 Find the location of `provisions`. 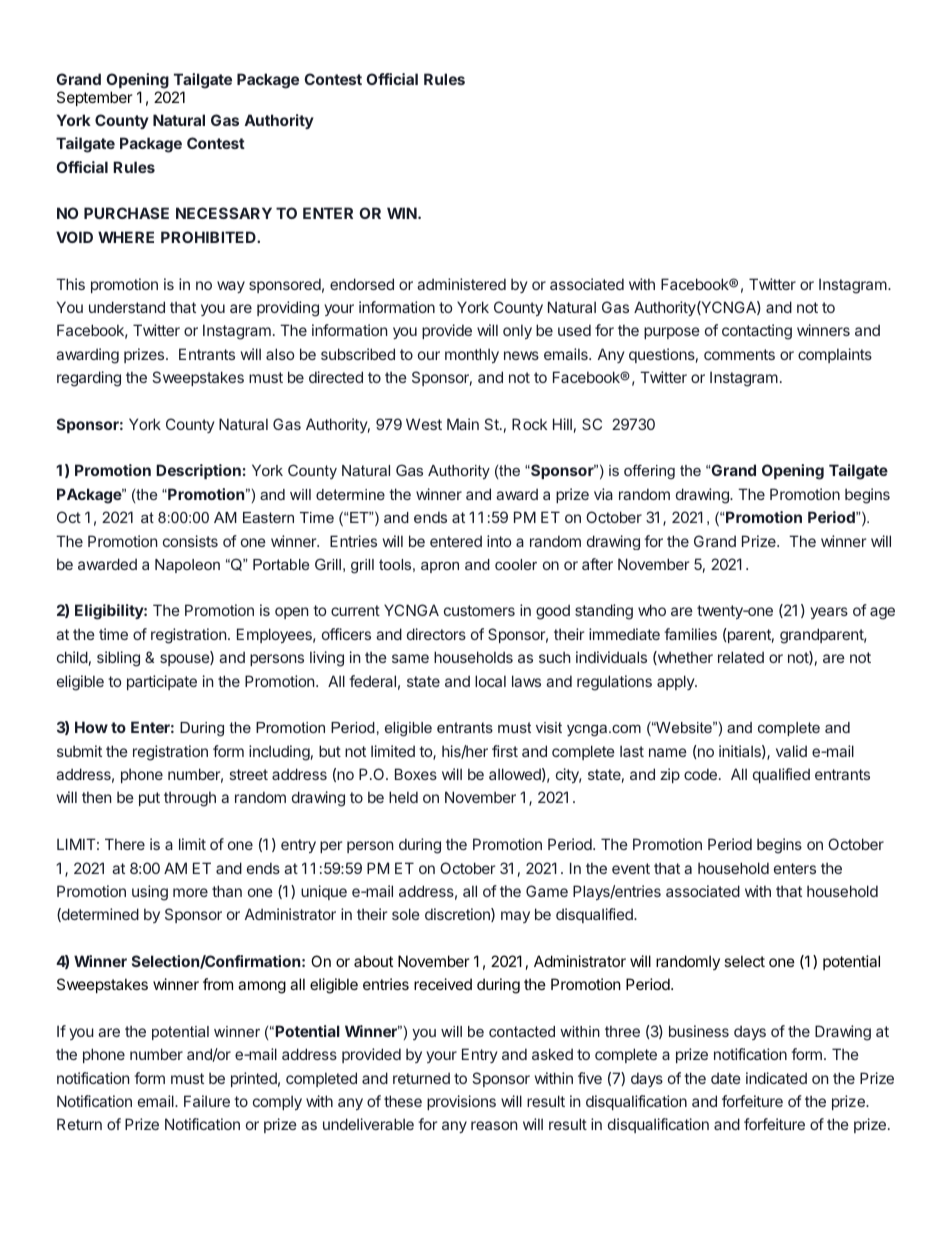

provisions is located at coordinates (461, 1102).
